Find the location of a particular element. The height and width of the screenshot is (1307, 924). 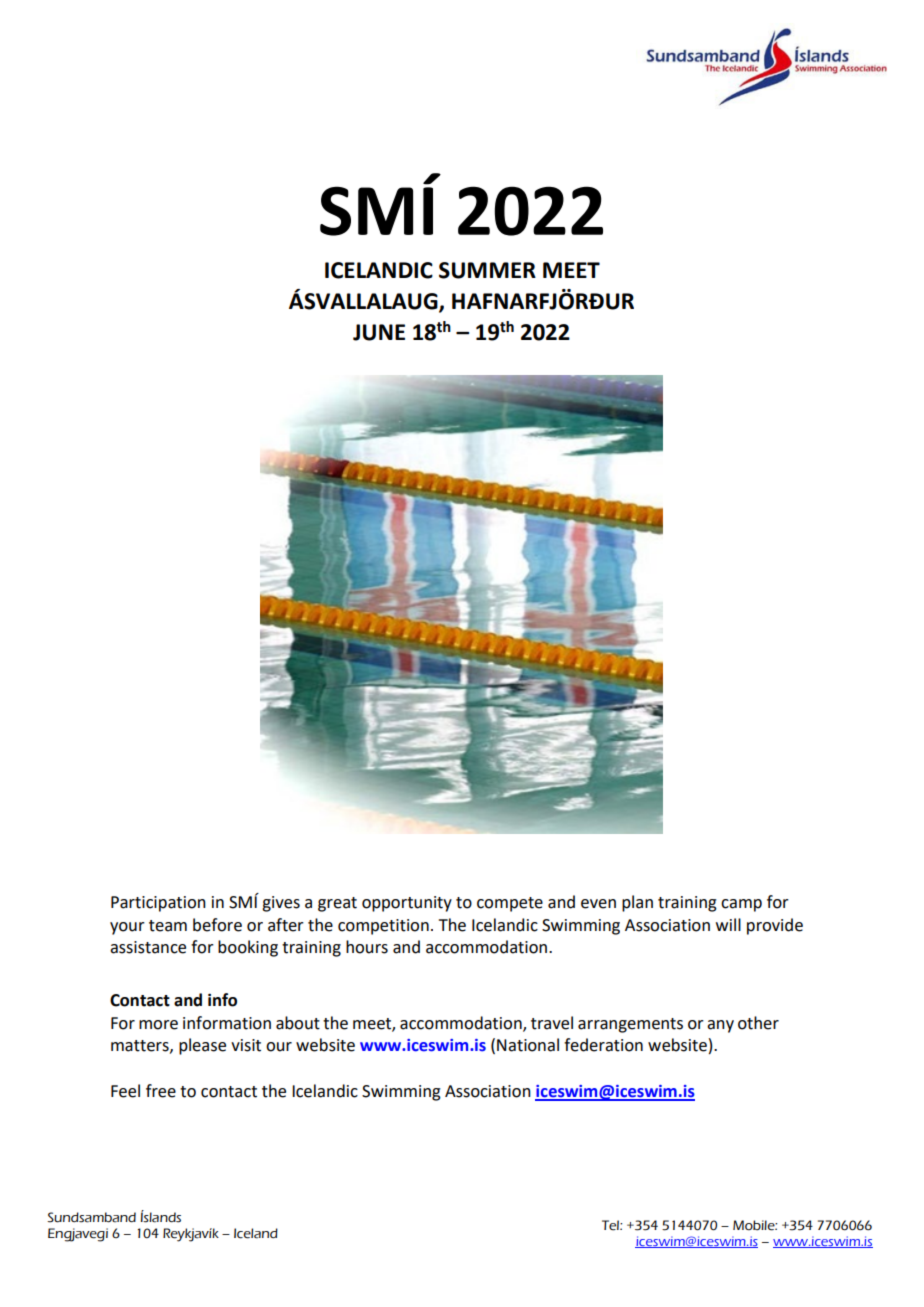

SUMMER is located at coordinates (487, 270).
